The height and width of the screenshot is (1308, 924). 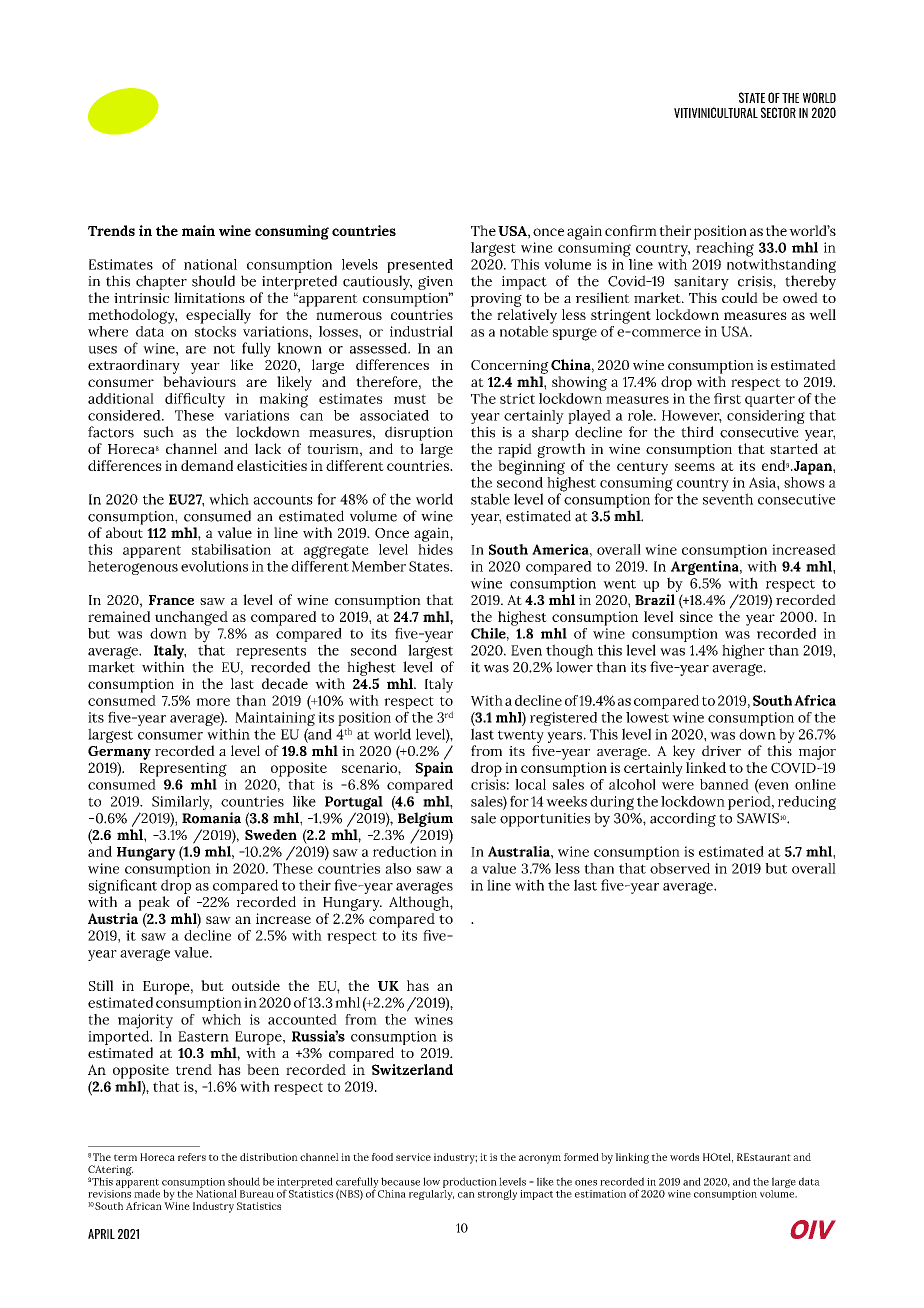 What do you see at coordinates (147, 1193) in the screenshot?
I see `made` at bounding box center [147, 1193].
